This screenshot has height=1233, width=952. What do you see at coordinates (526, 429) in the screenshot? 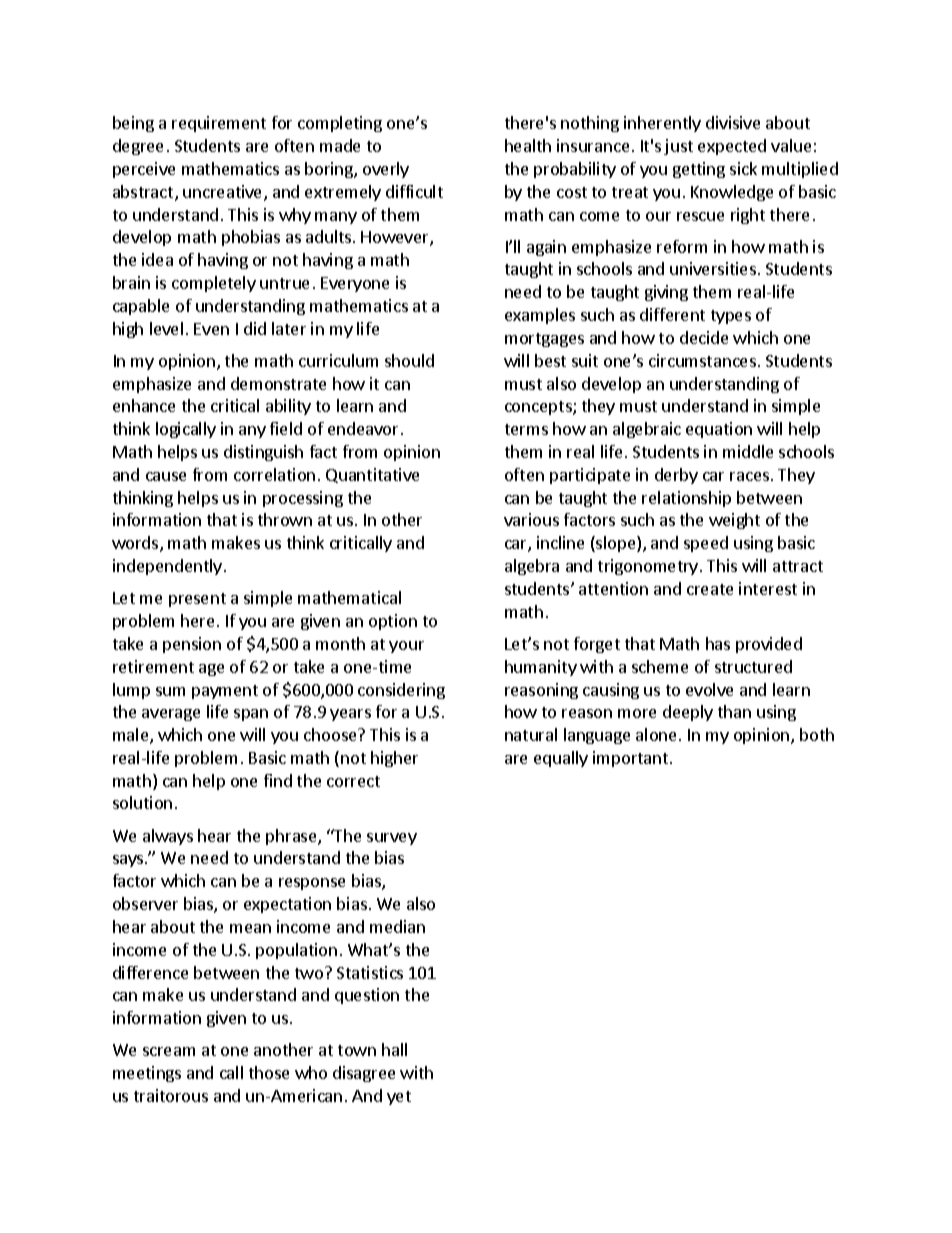
I see `terms` at bounding box center [526, 429].
